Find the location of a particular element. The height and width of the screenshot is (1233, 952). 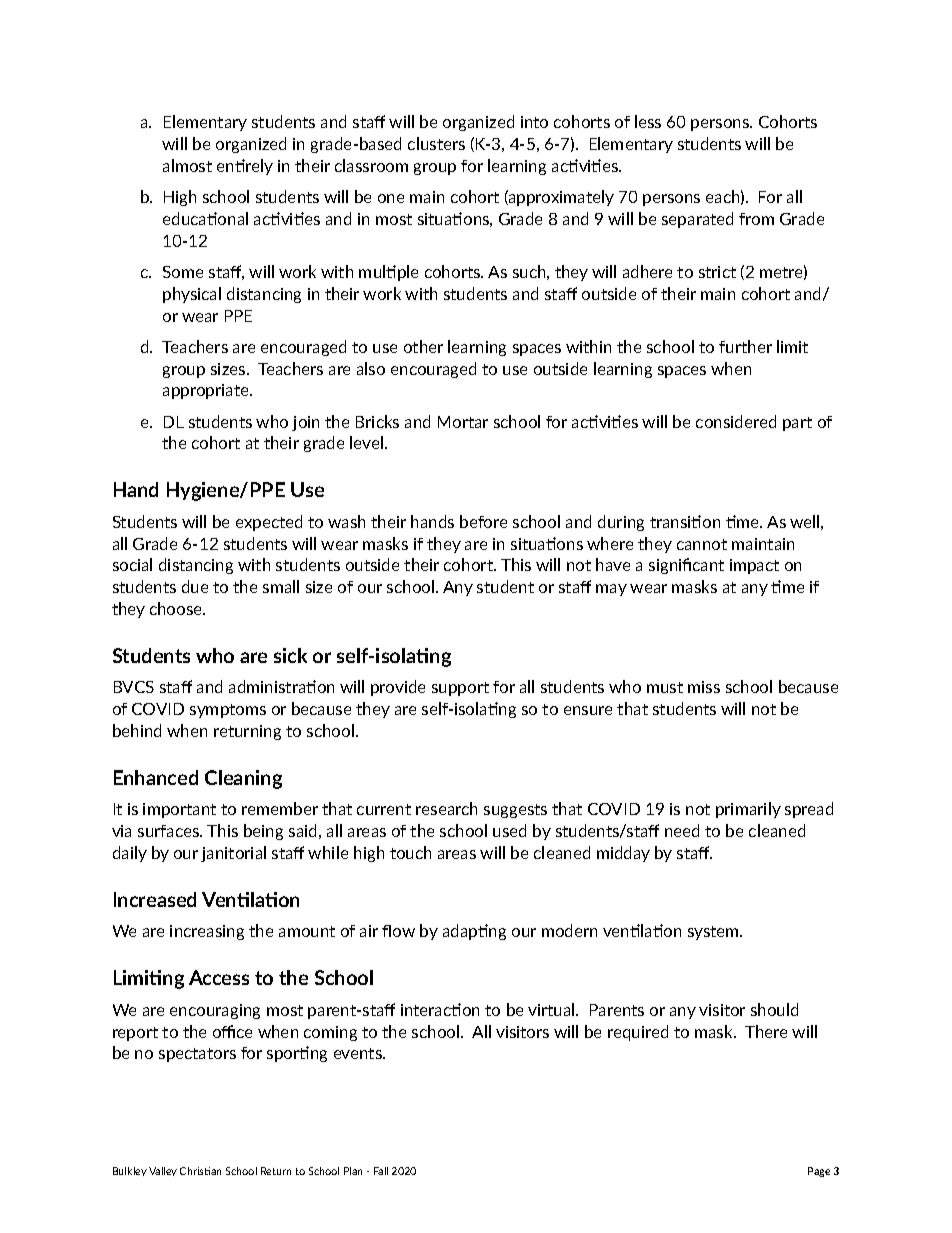

from is located at coordinates (756, 219).
